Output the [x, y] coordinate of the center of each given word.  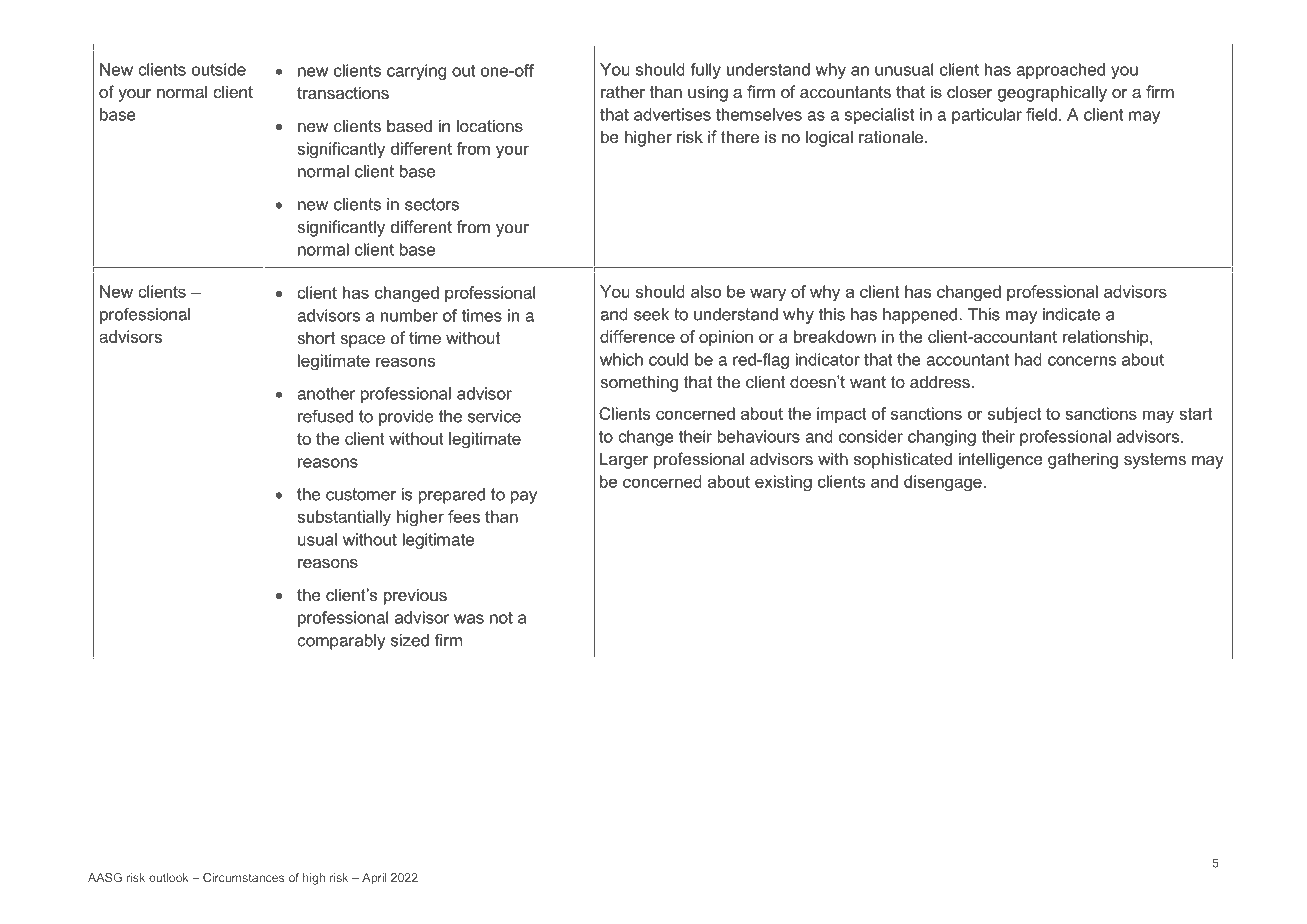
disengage [943, 483]
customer [361, 494]
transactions [343, 92]
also [706, 291]
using [708, 93]
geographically [1052, 93]
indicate [1071, 314]
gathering [1083, 460]
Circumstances [243, 877]
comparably [341, 642]
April [374, 879]
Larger [624, 460]
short [316, 337]
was [469, 619]
